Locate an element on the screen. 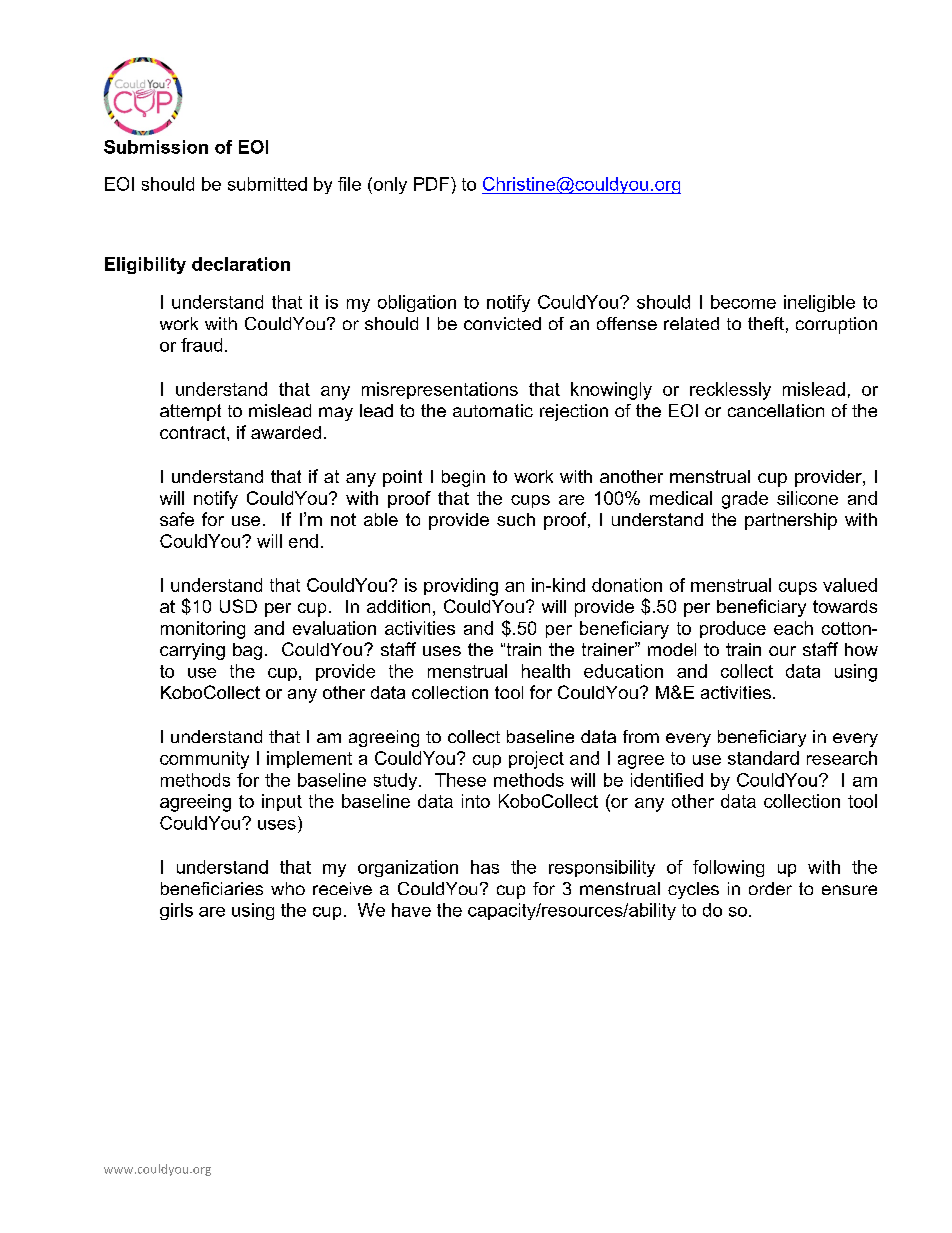 The width and height of the screenshot is (952, 1233). PDF is located at coordinates (433, 184).
